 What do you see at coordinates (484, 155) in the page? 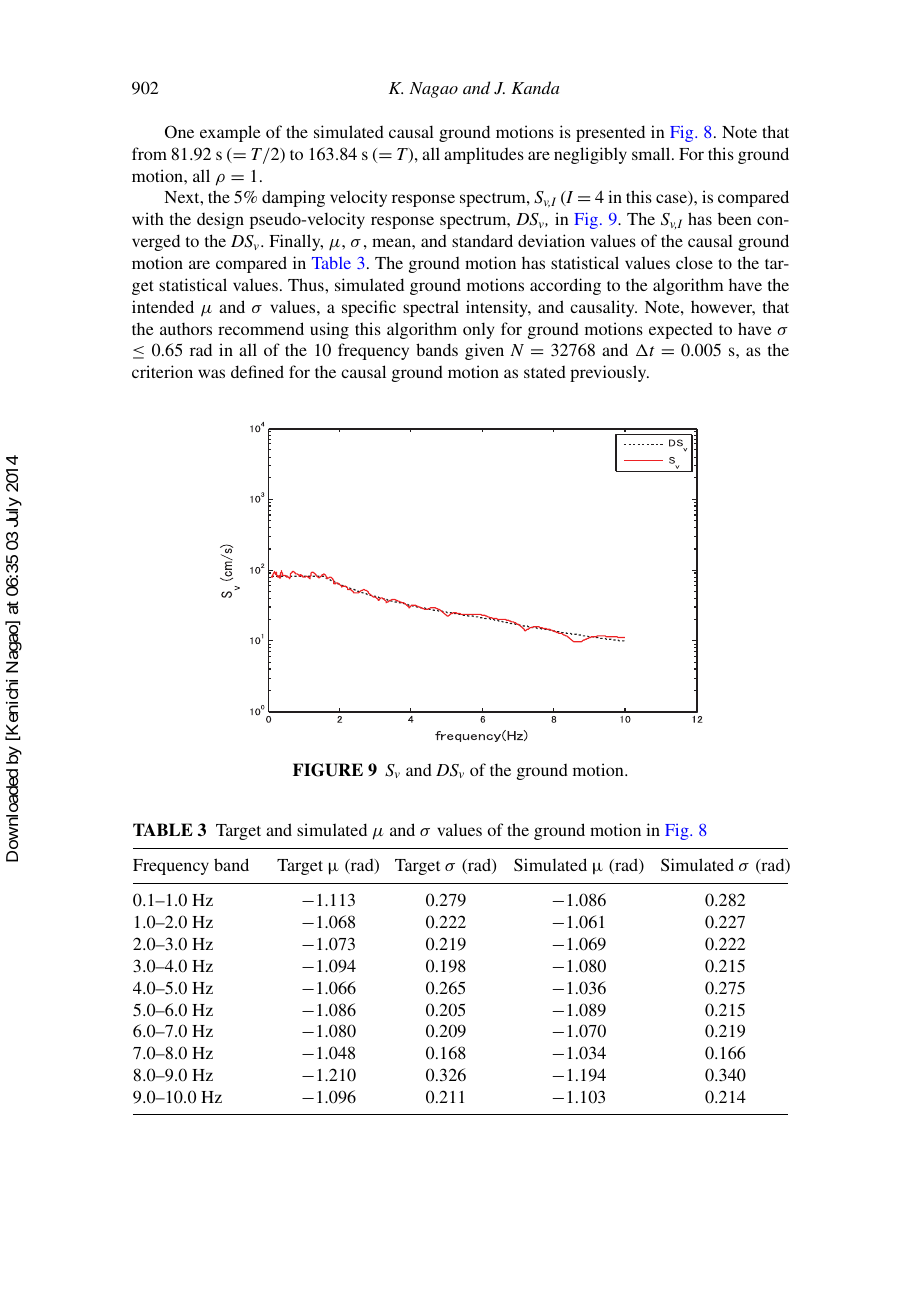
I see `amplitudes` at bounding box center [484, 155].
